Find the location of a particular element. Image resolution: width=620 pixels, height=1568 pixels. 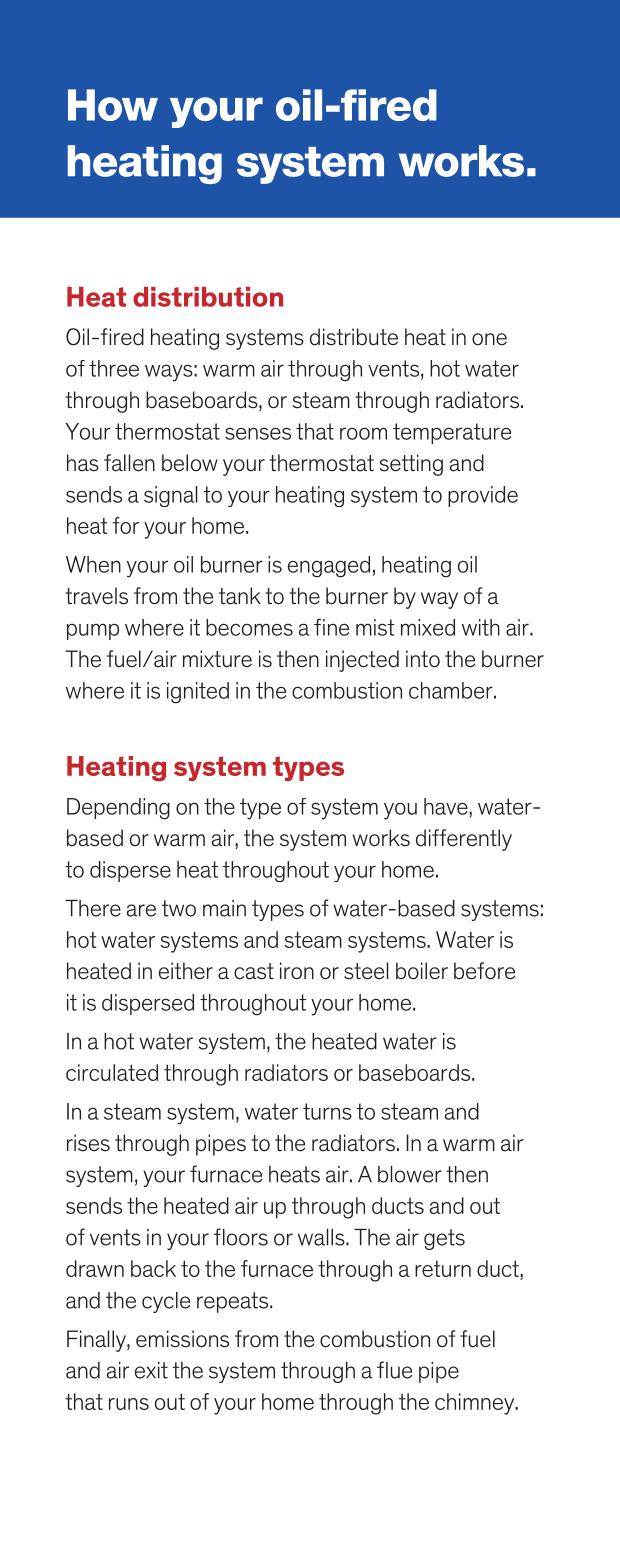

exit is located at coordinates (151, 1370).
